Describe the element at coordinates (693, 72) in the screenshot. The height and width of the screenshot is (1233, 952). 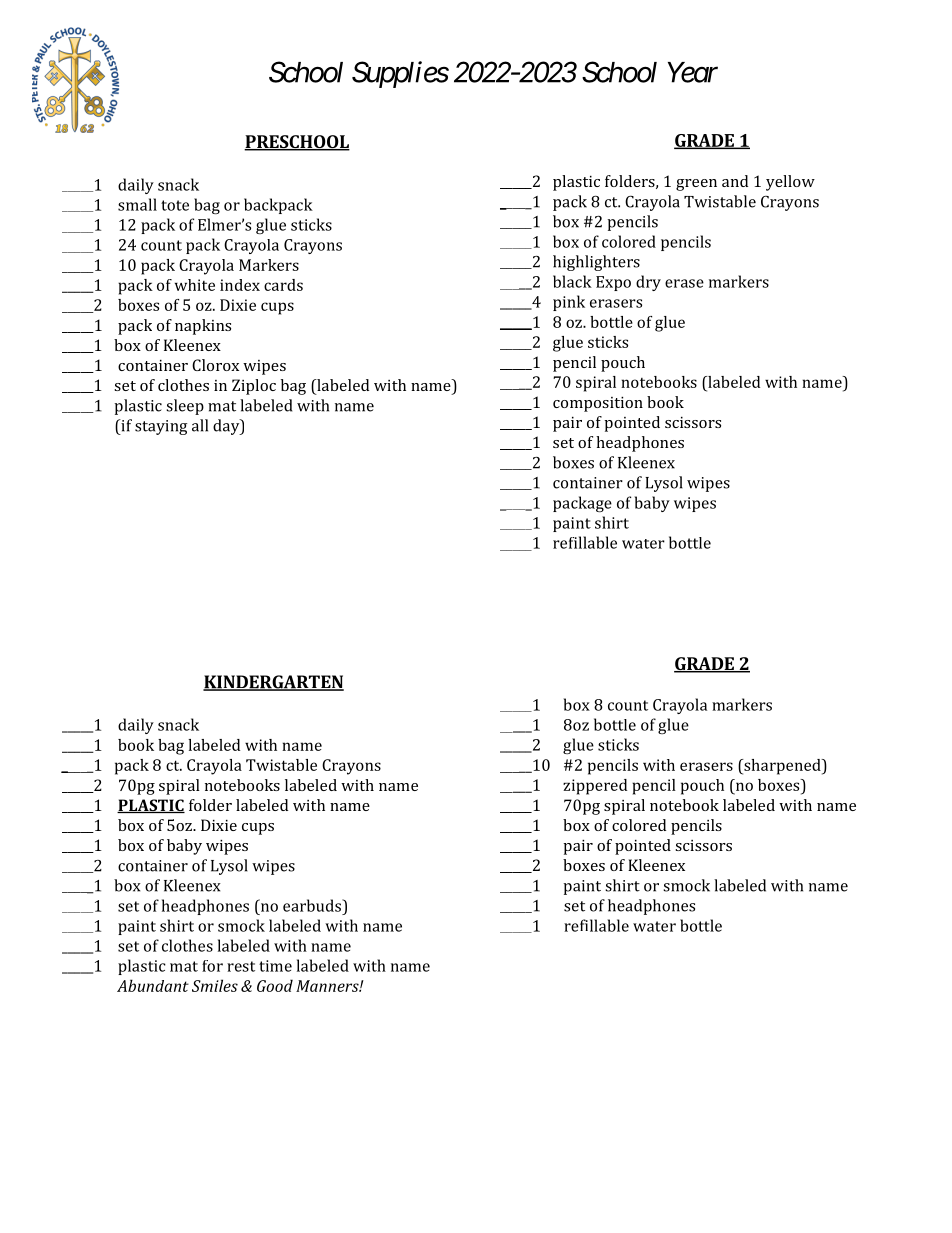
I see `Year` at that location.
